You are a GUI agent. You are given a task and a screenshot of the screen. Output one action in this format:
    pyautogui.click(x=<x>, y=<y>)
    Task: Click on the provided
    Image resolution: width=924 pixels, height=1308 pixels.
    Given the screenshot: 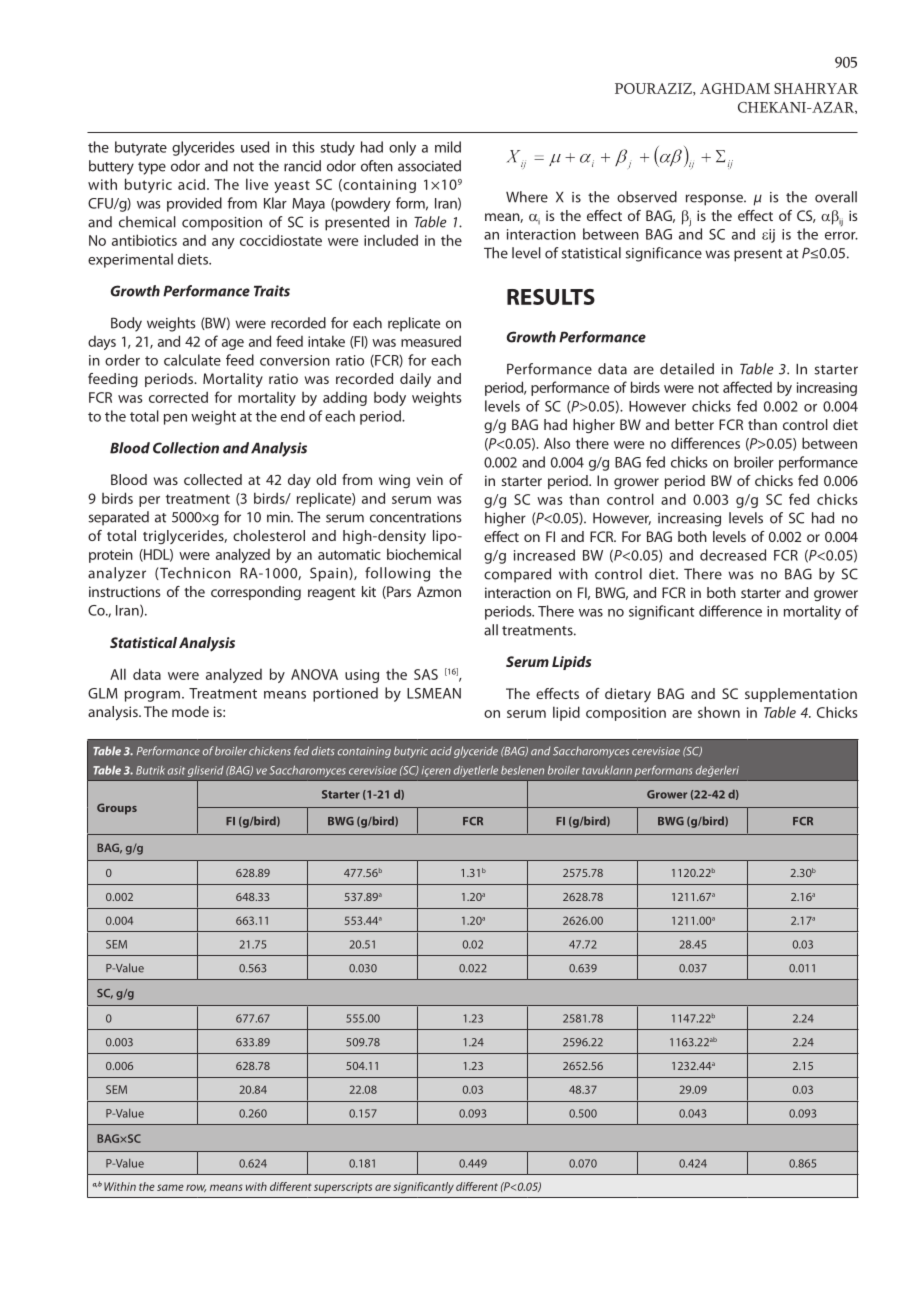 What is the action you would take?
    pyautogui.click(x=194, y=204)
